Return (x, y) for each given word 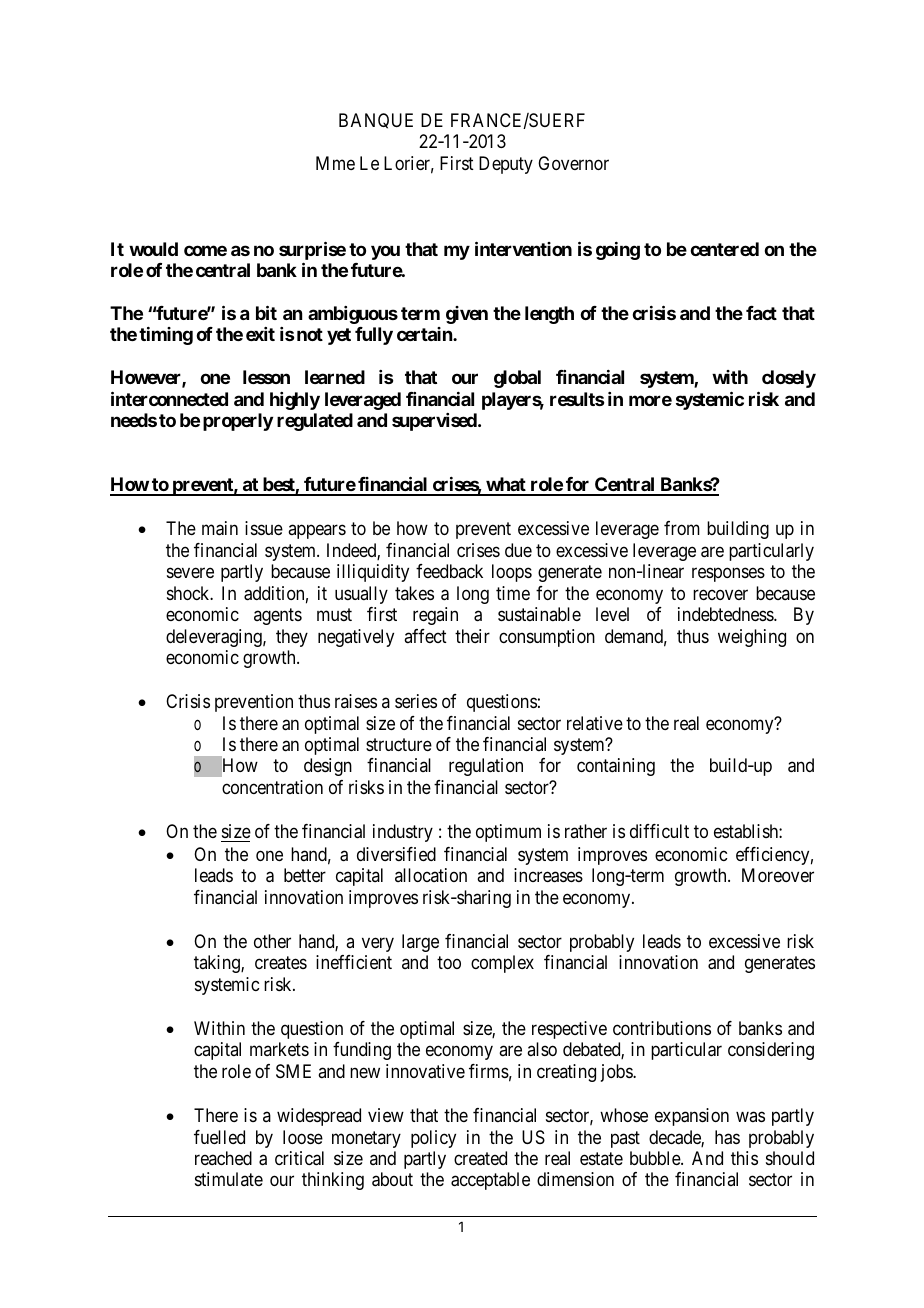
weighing (752, 638)
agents (278, 616)
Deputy (506, 165)
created (480, 1158)
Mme (335, 163)
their (472, 636)
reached (223, 1158)
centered (724, 249)
